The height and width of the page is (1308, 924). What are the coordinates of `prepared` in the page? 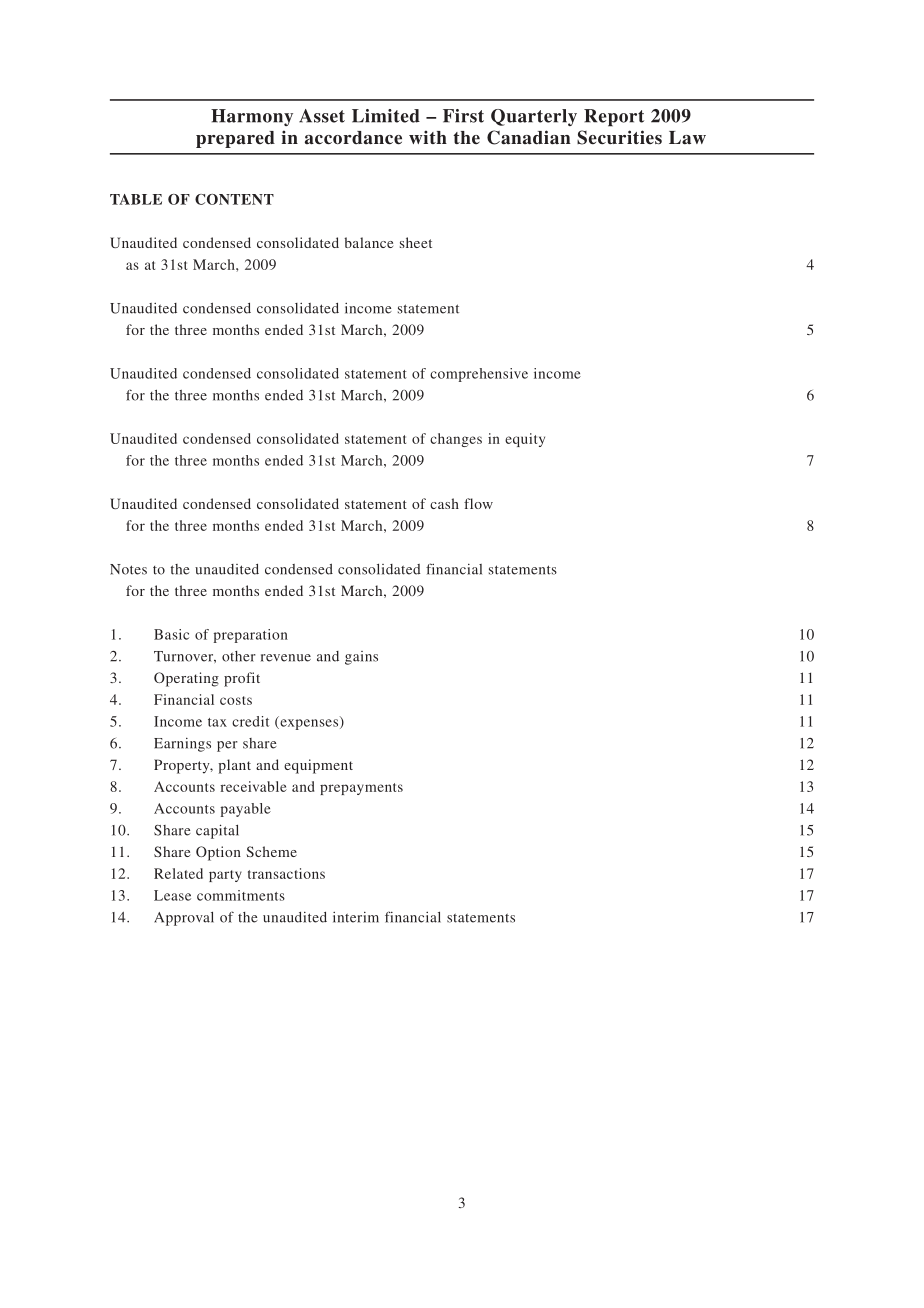 It's located at (235, 139).
